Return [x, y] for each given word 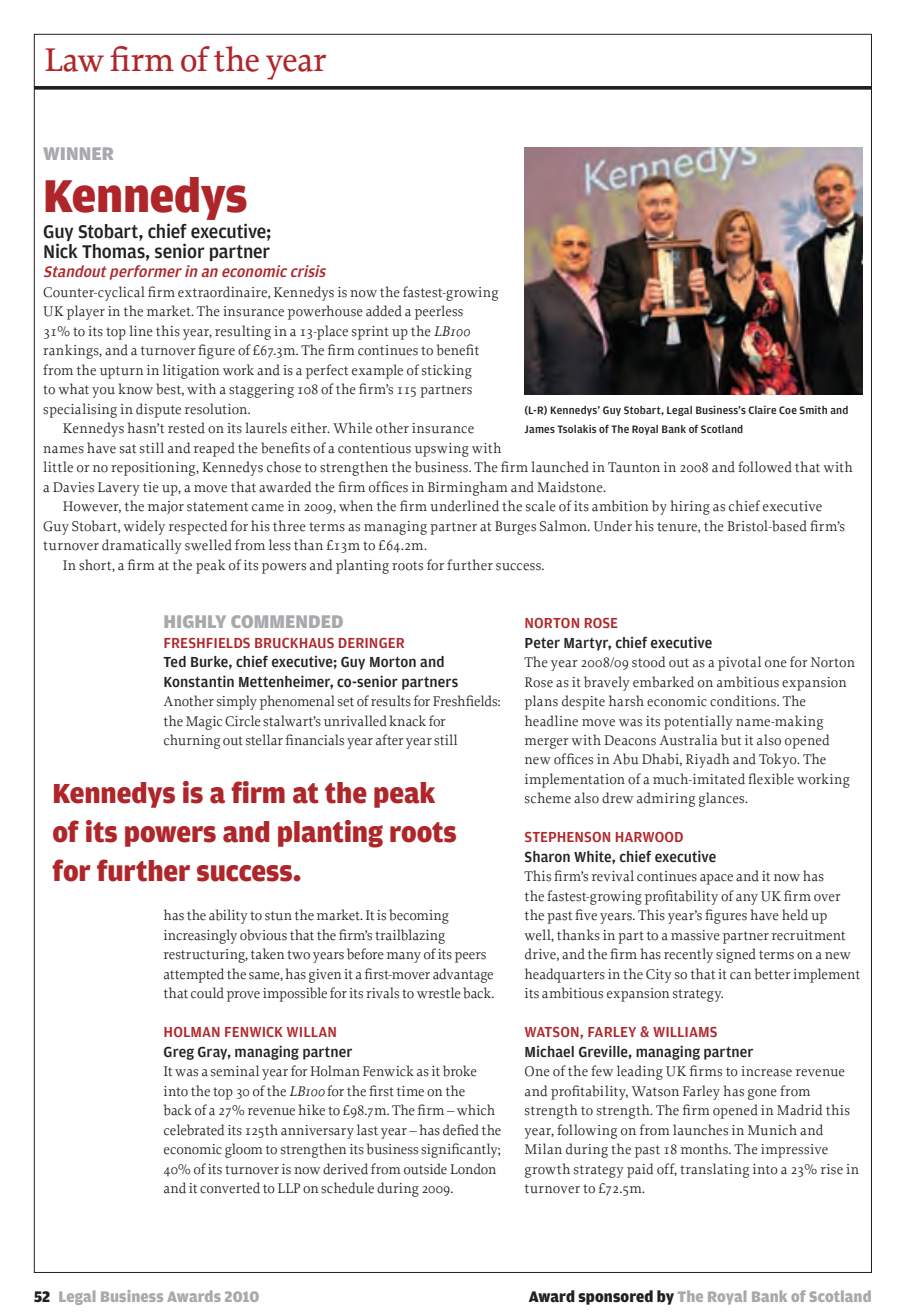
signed [736, 955]
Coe [788, 410]
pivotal [739, 663]
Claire [762, 410]
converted [230, 1188]
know [135, 389]
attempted [194, 975]
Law [74, 60]
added [384, 311]
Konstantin [199, 681]
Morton [393, 661]
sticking [447, 371]
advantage [463, 975]
